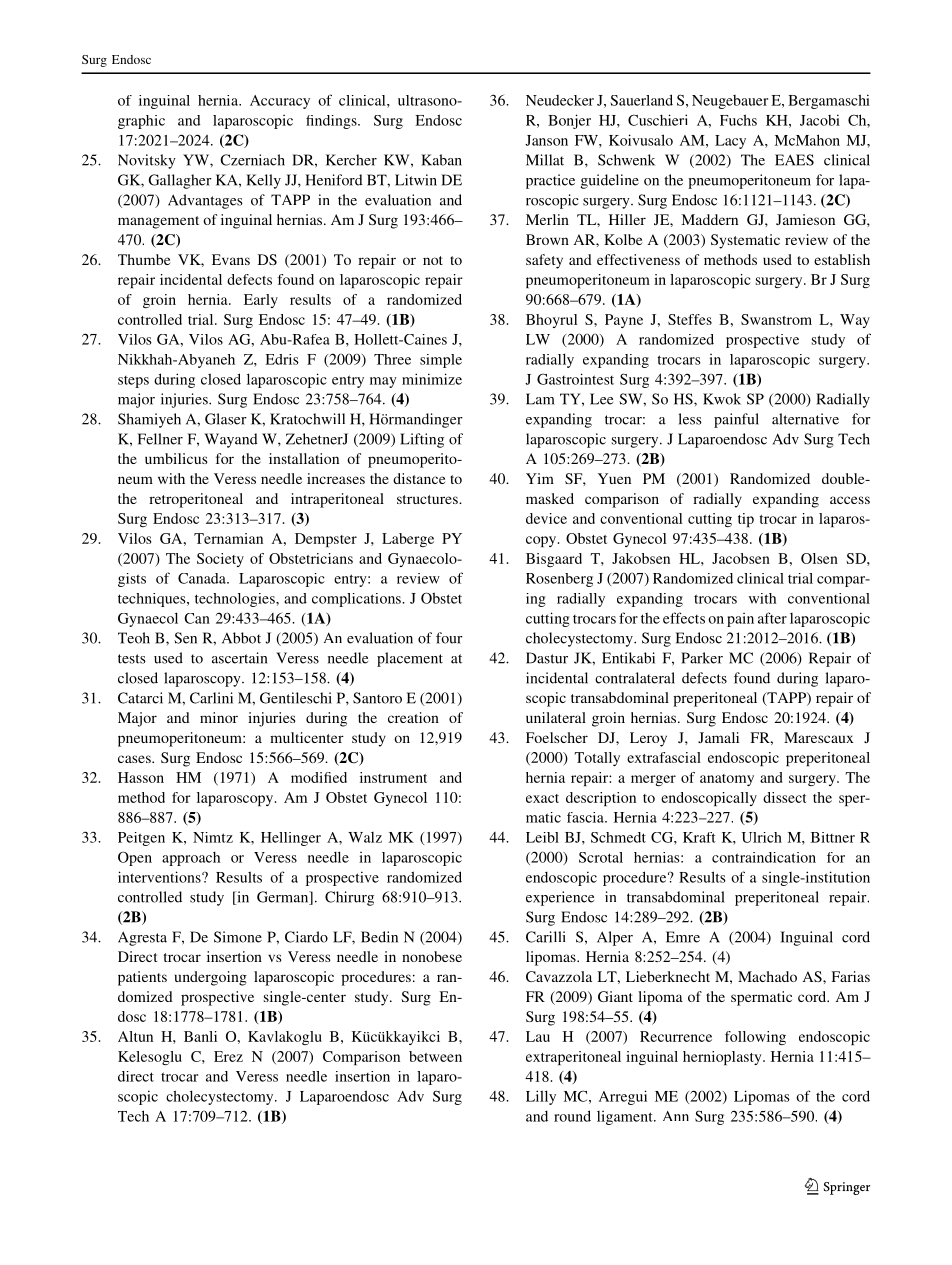 This screenshot has height=1265, width=952. Describe the element at coordinates (542, 798) in the screenshot. I see `exact` at that location.
